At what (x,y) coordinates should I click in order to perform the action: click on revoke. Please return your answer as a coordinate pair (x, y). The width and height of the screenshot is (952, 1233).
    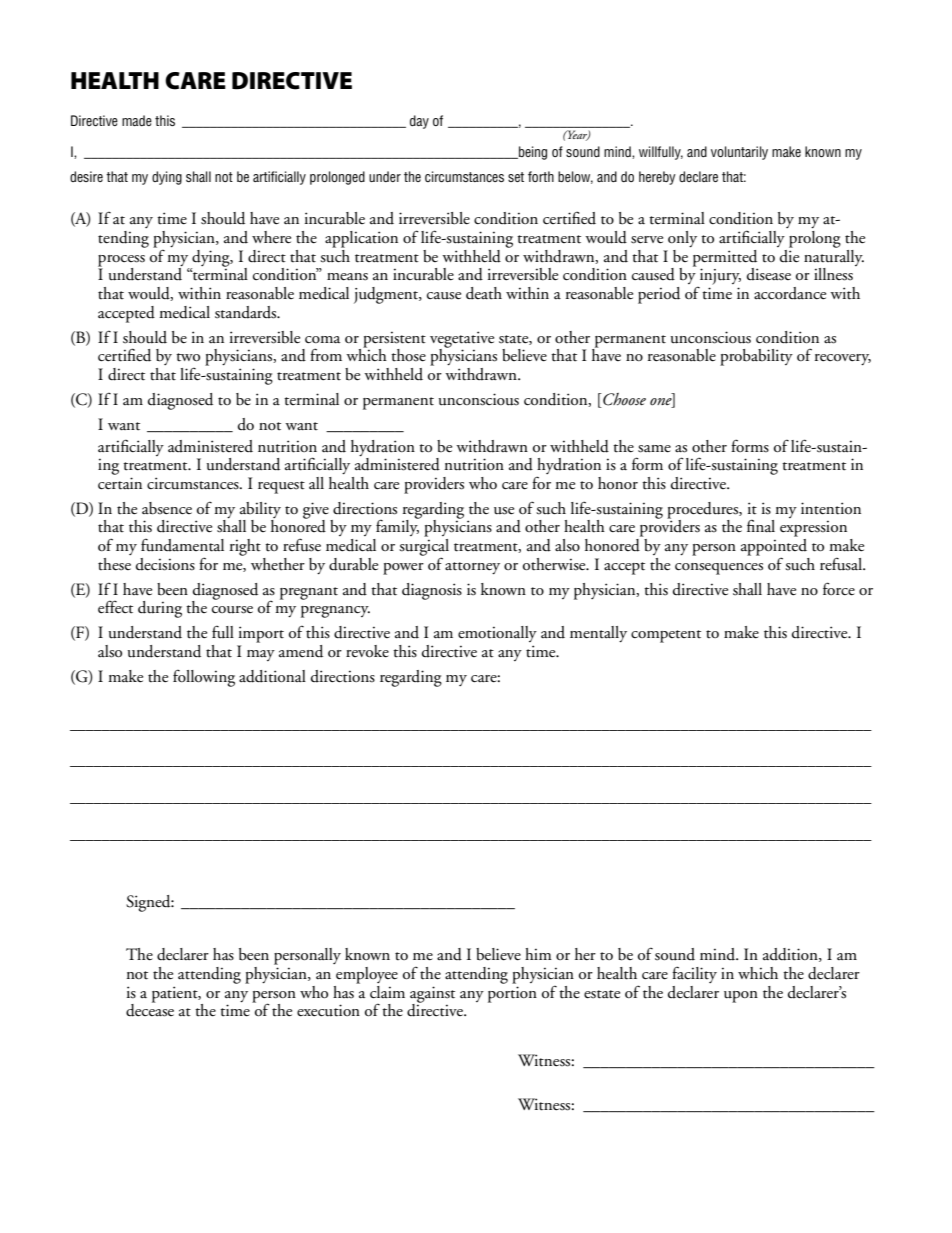
    Looking at the image, I should click on (367, 651).
